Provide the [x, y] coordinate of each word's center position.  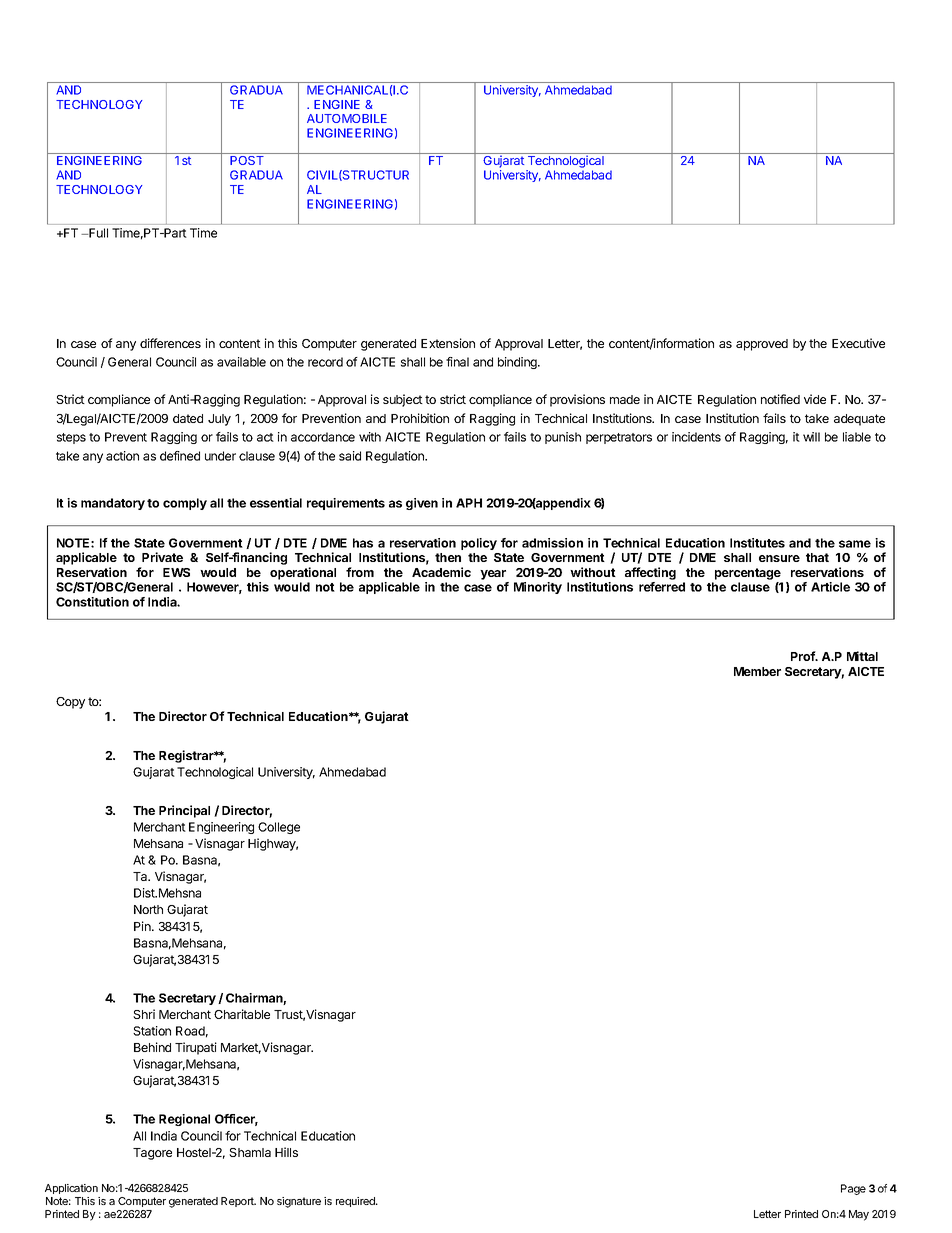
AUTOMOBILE [347, 118]
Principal [184, 811]
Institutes [757, 543]
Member [757, 671]
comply [185, 504]
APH [469, 503]
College [279, 828]
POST [247, 160]
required [356, 1202]
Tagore [152, 1154]
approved [762, 345]
